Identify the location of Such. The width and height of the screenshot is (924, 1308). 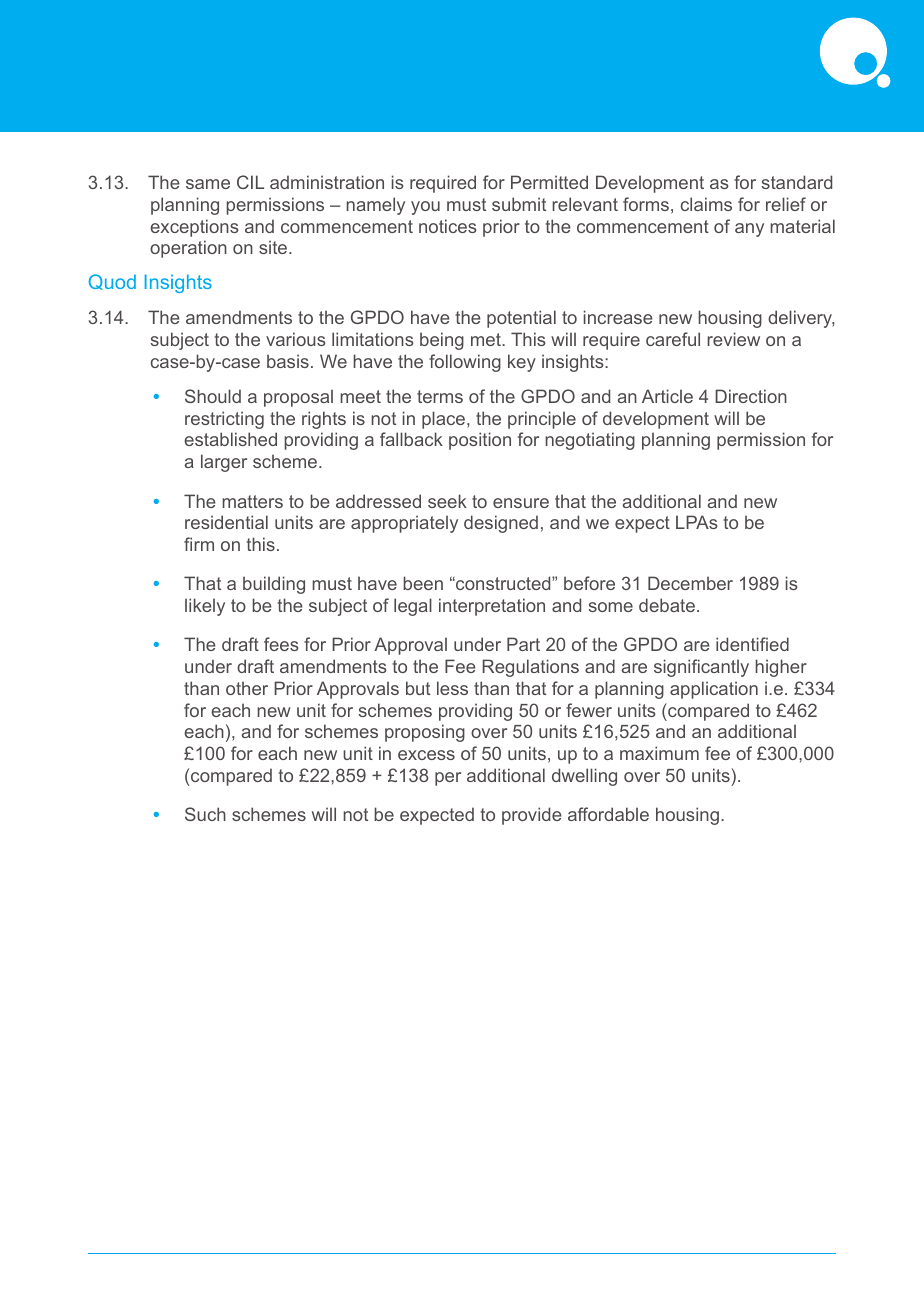
(205, 814).
